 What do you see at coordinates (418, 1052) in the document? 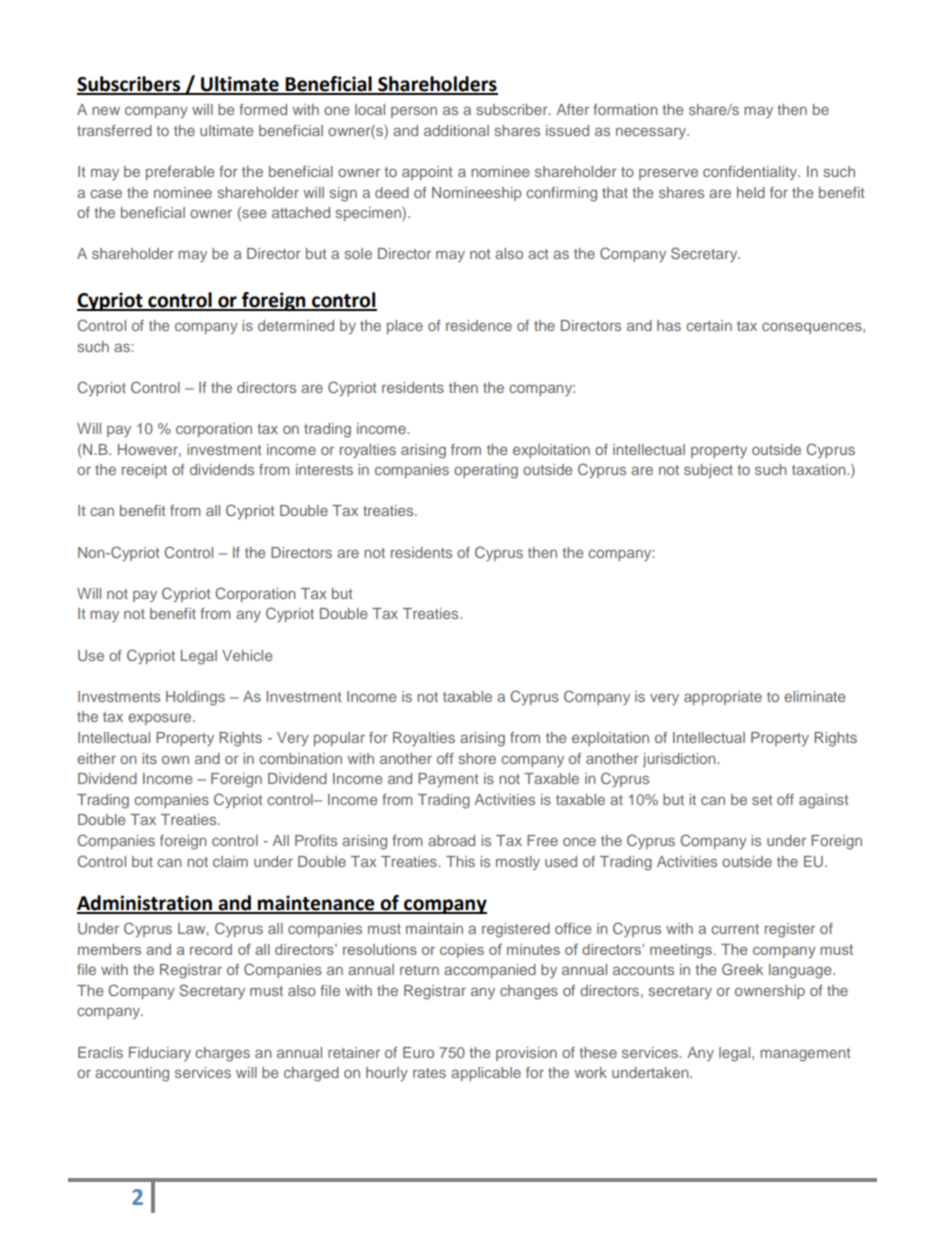
I see `Euro` at bounding box center [418, 1052].
